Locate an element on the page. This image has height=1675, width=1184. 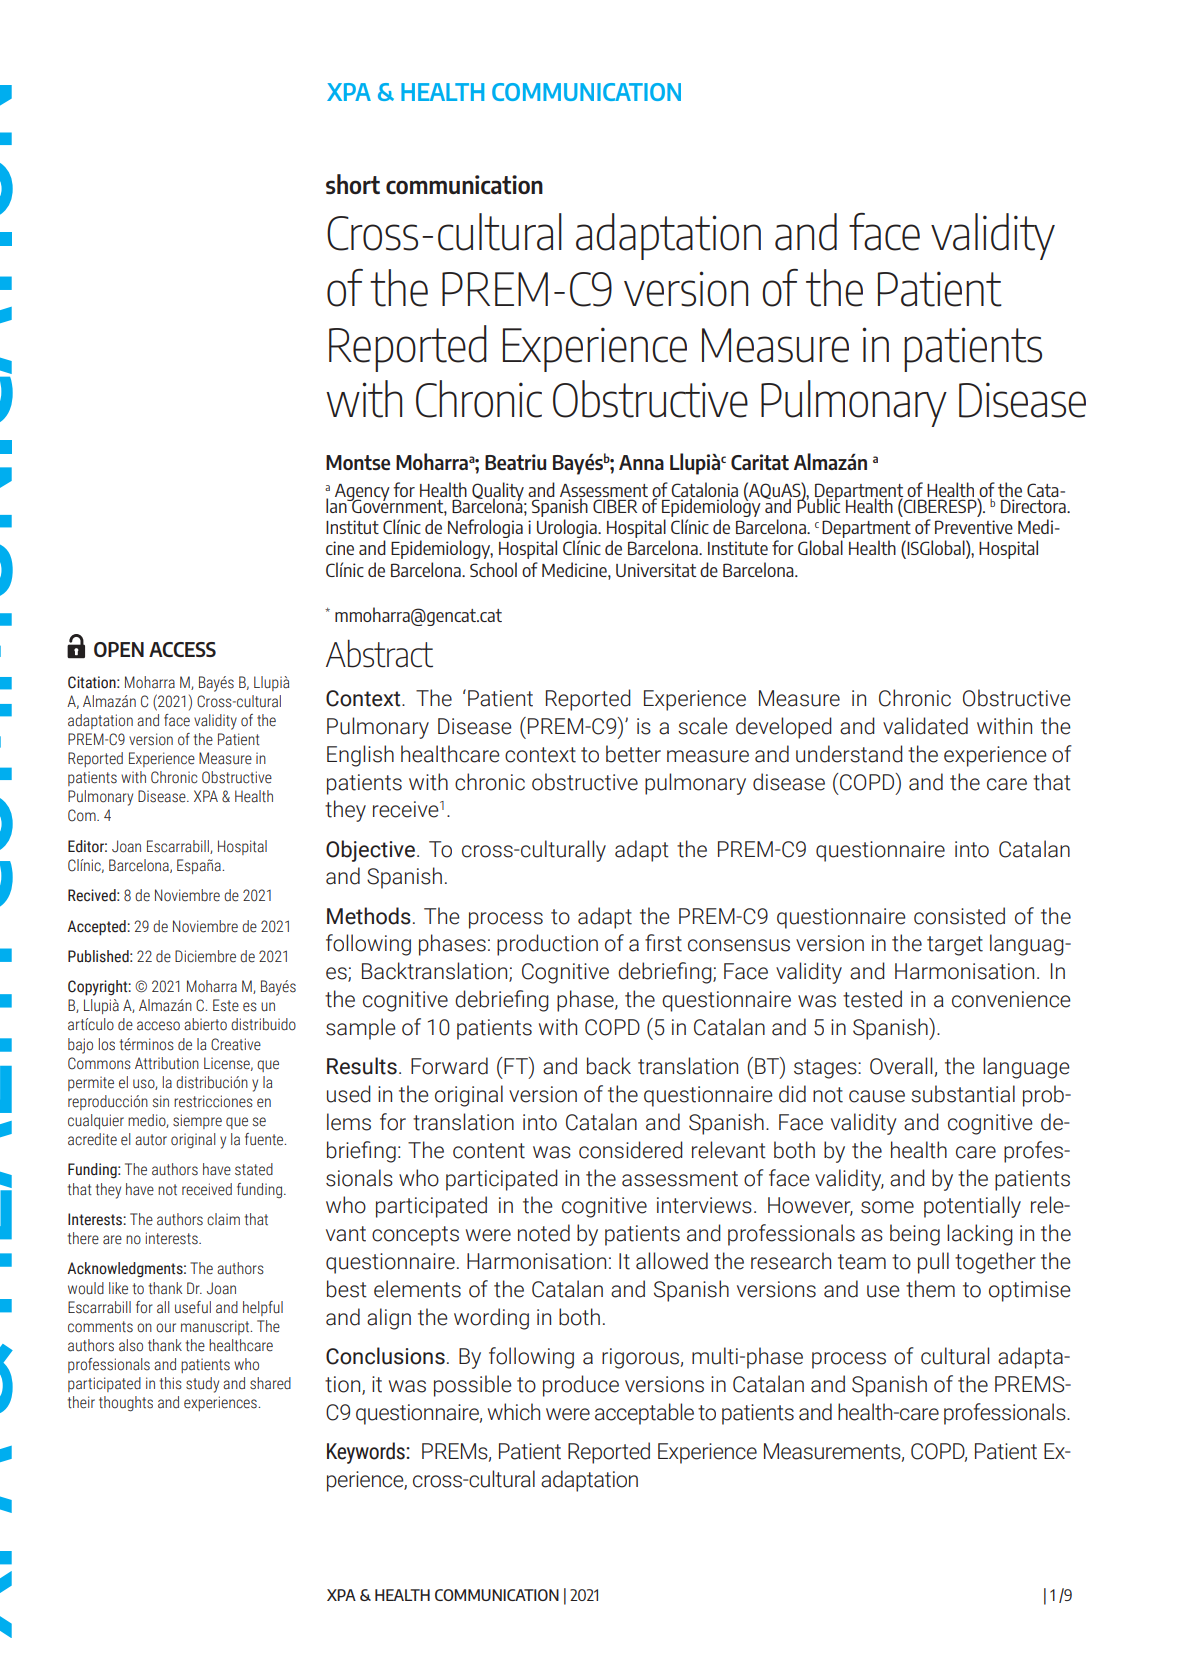
understand is located at coordinates (849, 754).
